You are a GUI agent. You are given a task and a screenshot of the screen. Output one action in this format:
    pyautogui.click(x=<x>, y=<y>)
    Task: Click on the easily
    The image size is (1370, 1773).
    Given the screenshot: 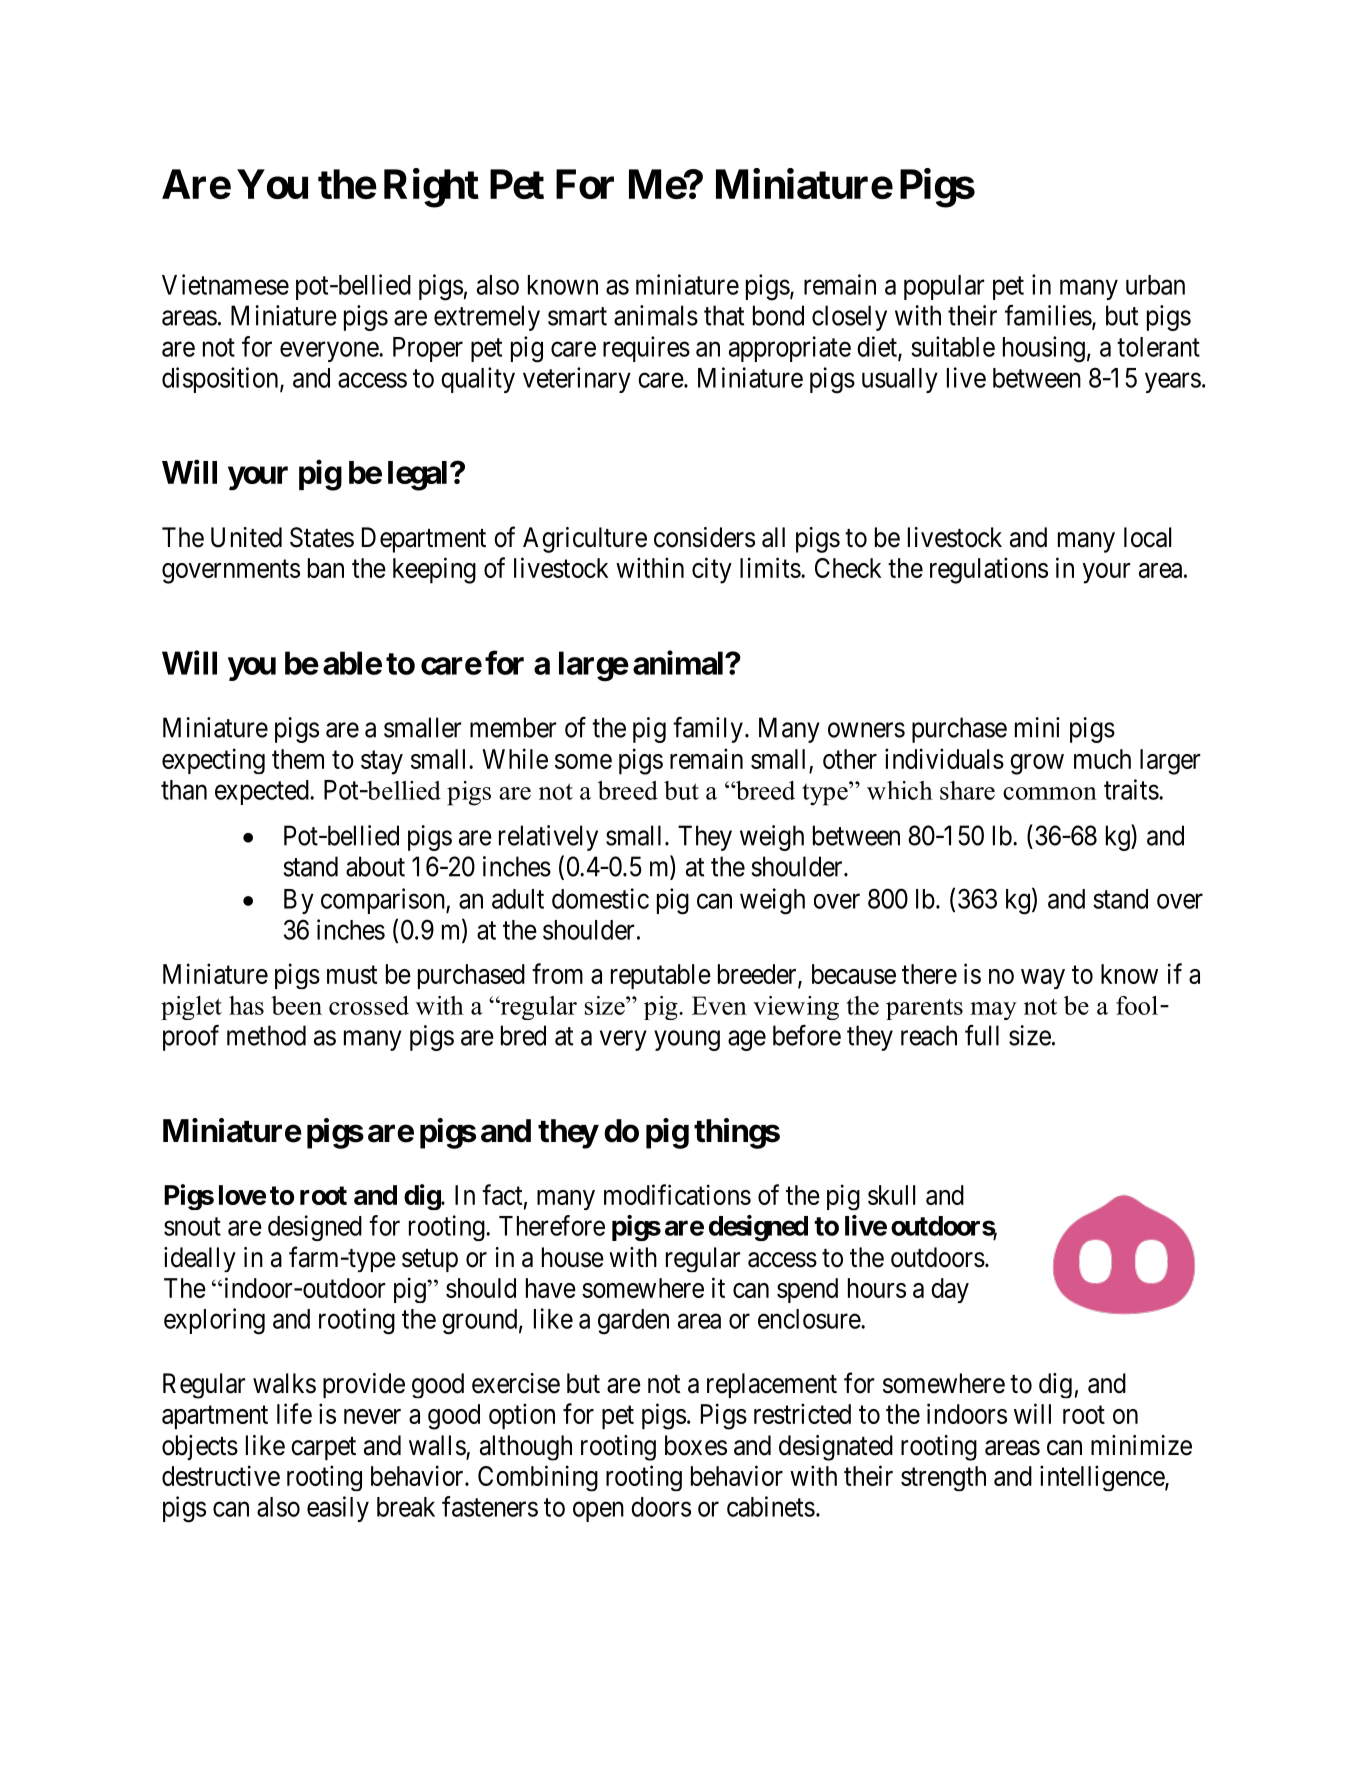 What is the action you would take?
    pyautogui.click(x=338, y=1509)
